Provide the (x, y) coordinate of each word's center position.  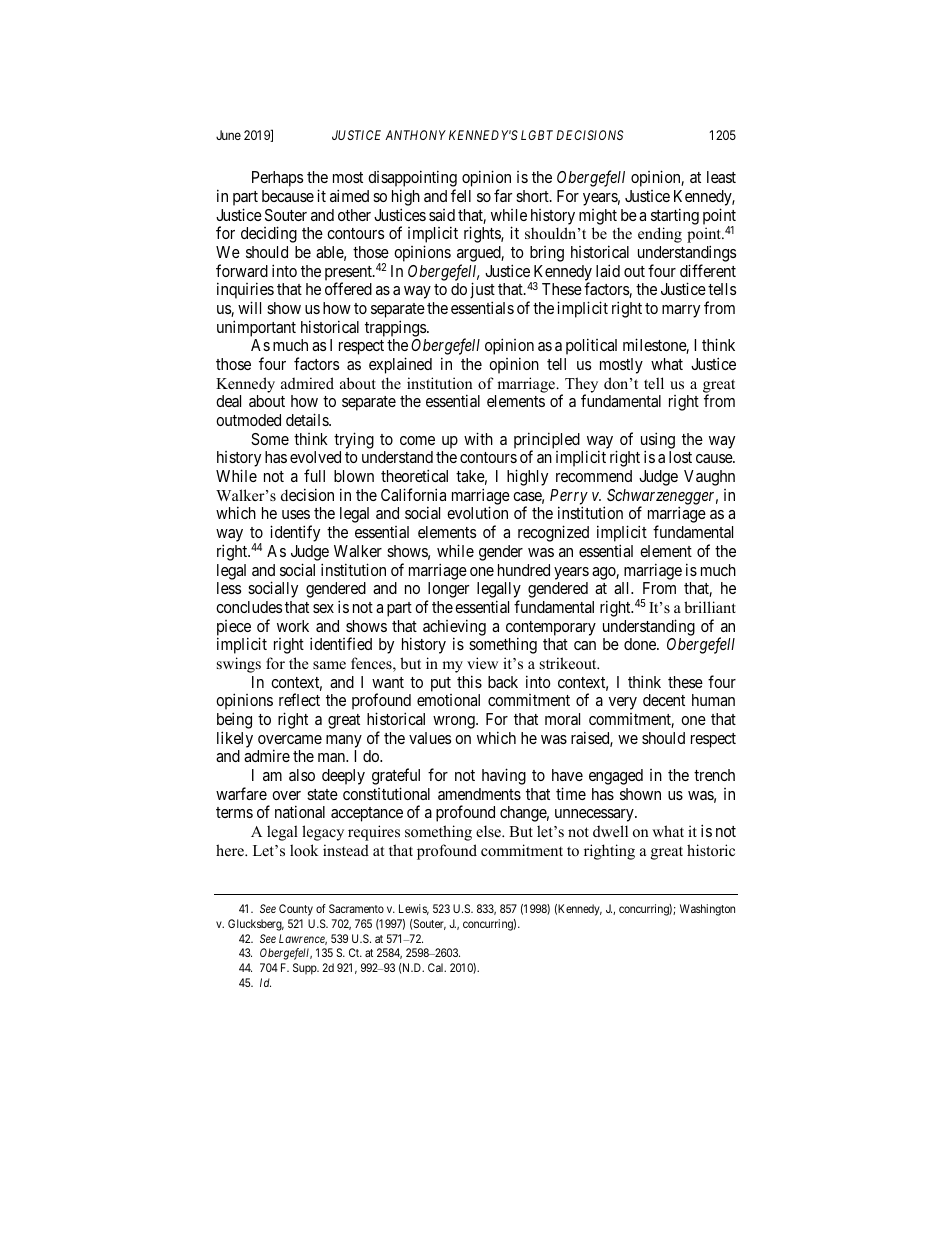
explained (400, 365)
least (721, 177)
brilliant (710, 607)
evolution (477, 512)
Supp (306, 969)
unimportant (256, 328)
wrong (455, 722)
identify (295, 533)
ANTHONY (415, 135)
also (302, 775)
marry (681, 311)
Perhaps (277, 179)
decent (664, 700)
